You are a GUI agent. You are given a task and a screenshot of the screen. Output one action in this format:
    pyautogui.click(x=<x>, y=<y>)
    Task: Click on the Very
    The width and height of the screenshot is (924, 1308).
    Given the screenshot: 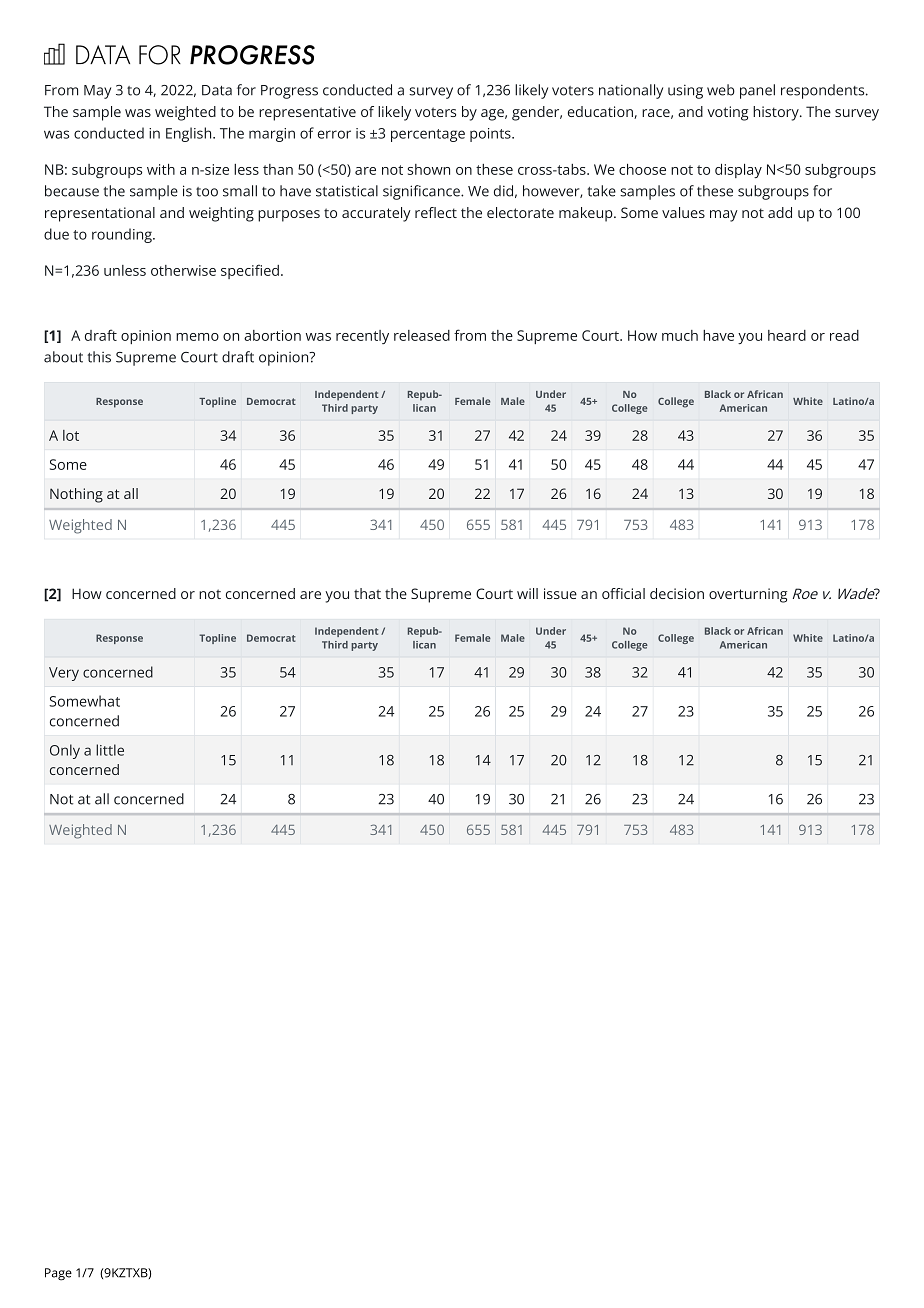 What is the action you would take?
    pyautogui.click(x=64, y=674)
